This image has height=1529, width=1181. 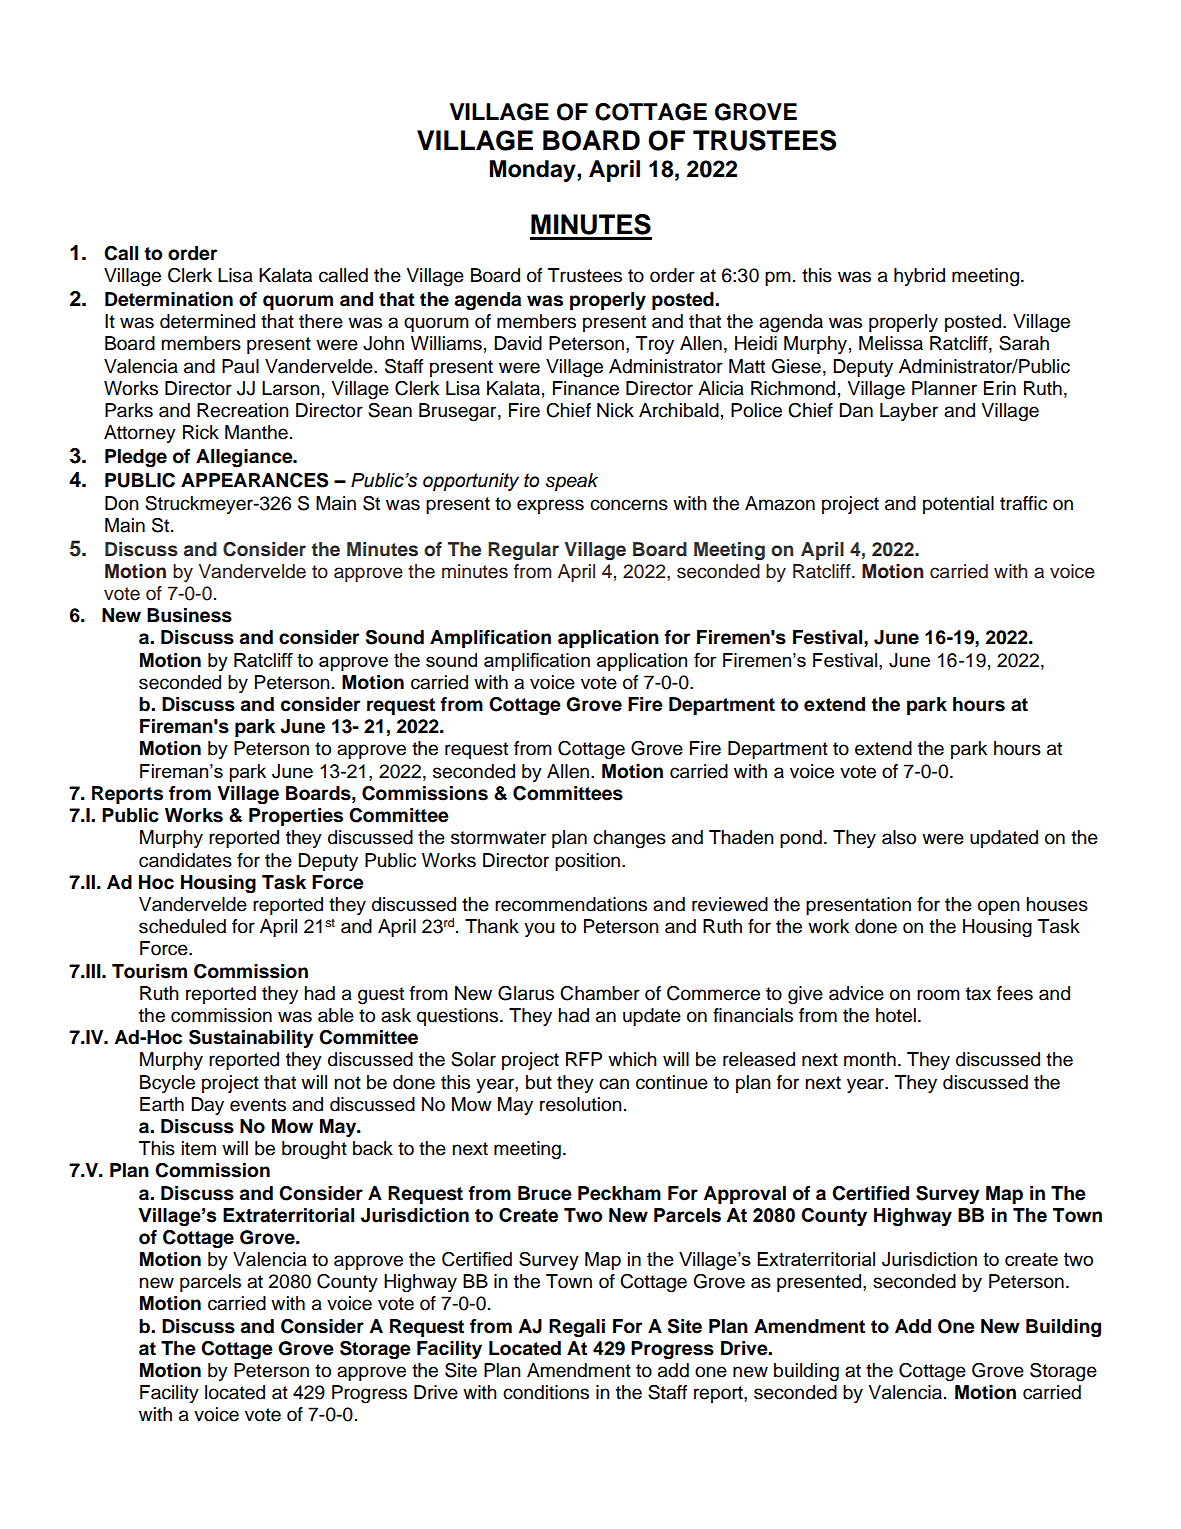 I want to click on changes, so click(x=629, y=839).
